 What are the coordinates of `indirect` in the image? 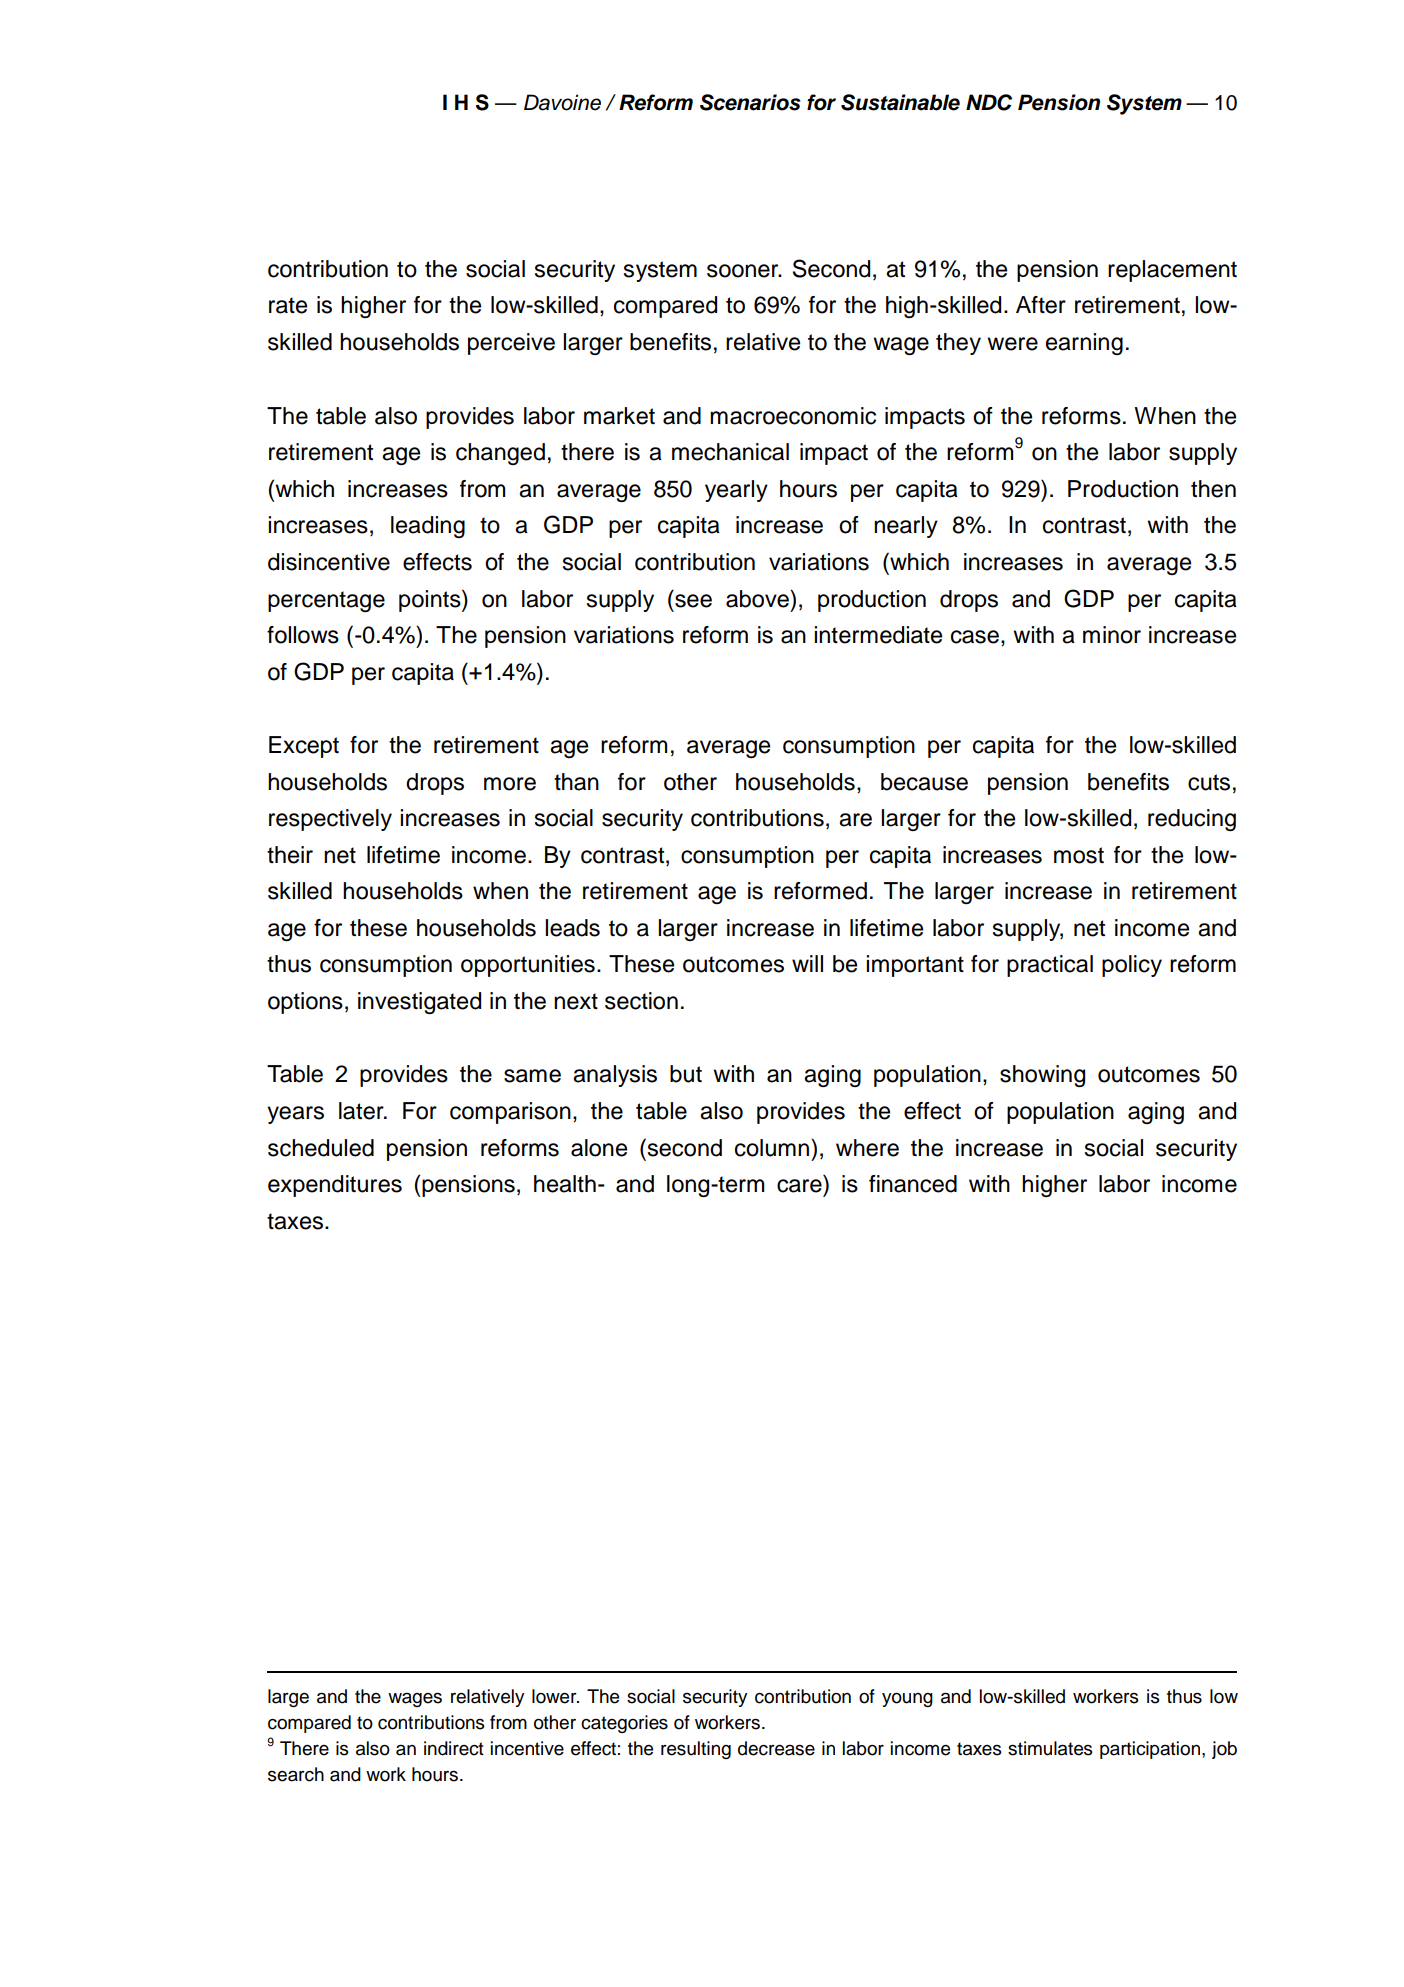 It's located at (454, 1748).
